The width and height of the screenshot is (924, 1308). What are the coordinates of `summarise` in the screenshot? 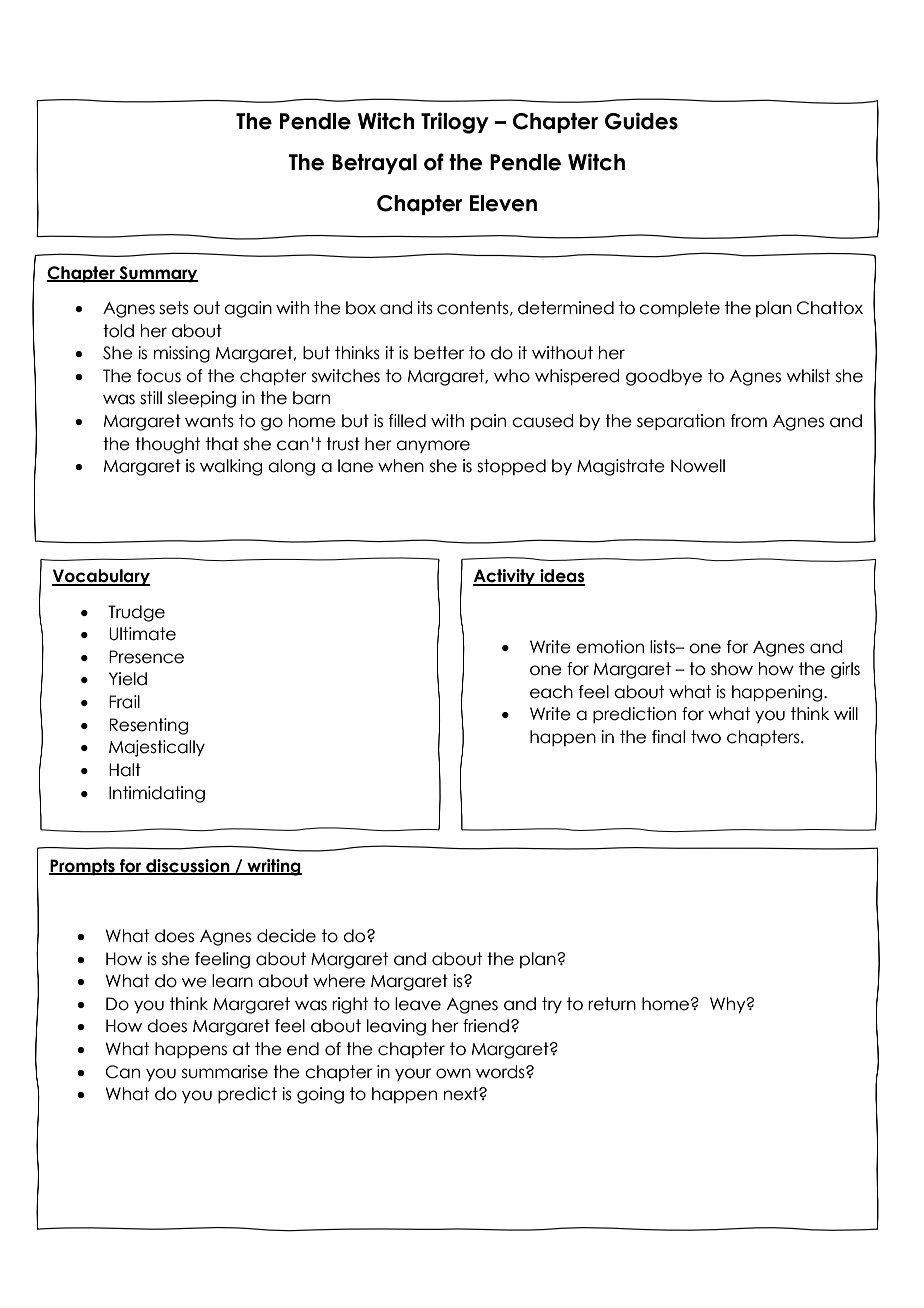 It's located at (225, 1072).
